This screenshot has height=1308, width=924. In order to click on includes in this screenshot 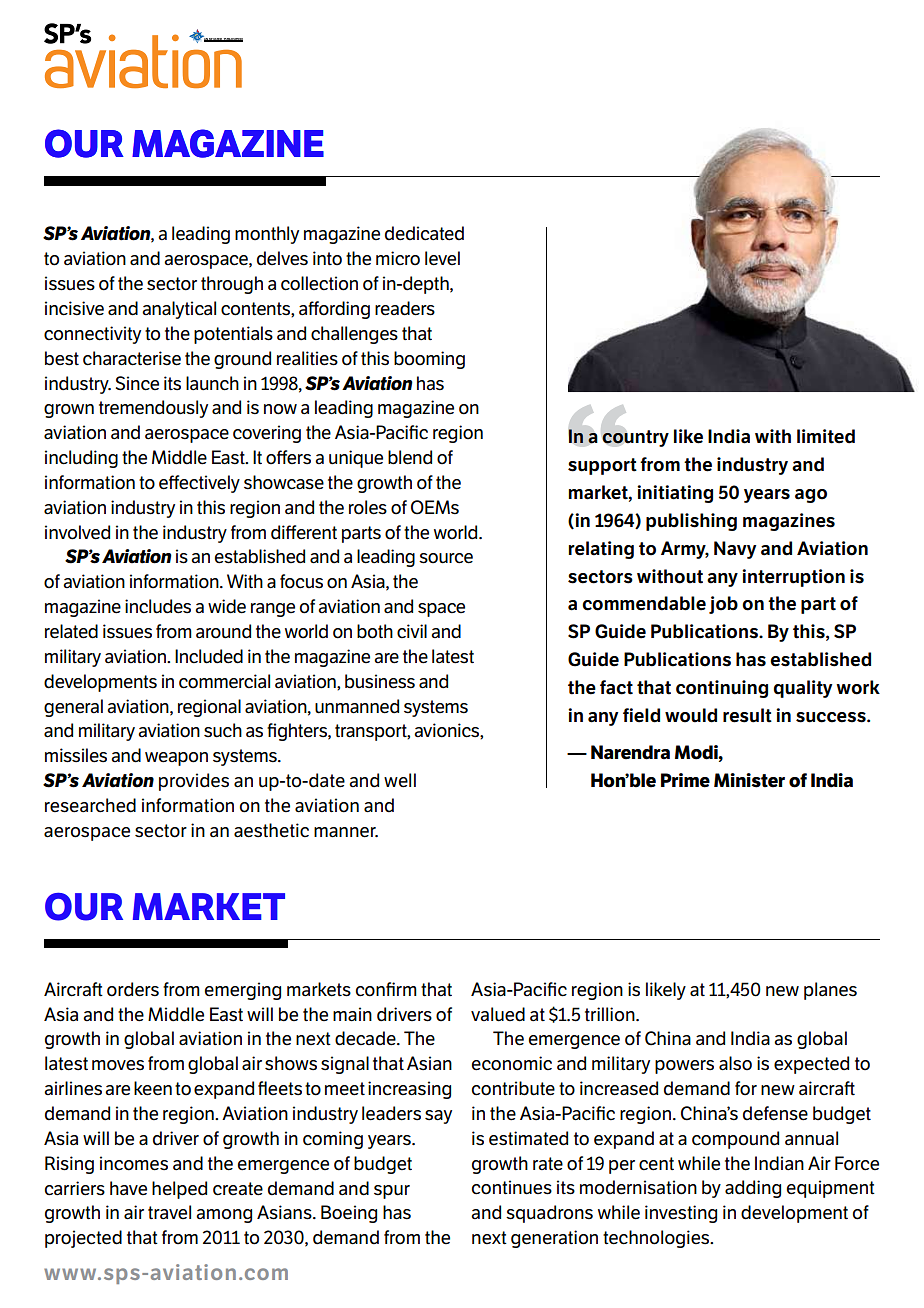, I will do `click(158, 606)`.
